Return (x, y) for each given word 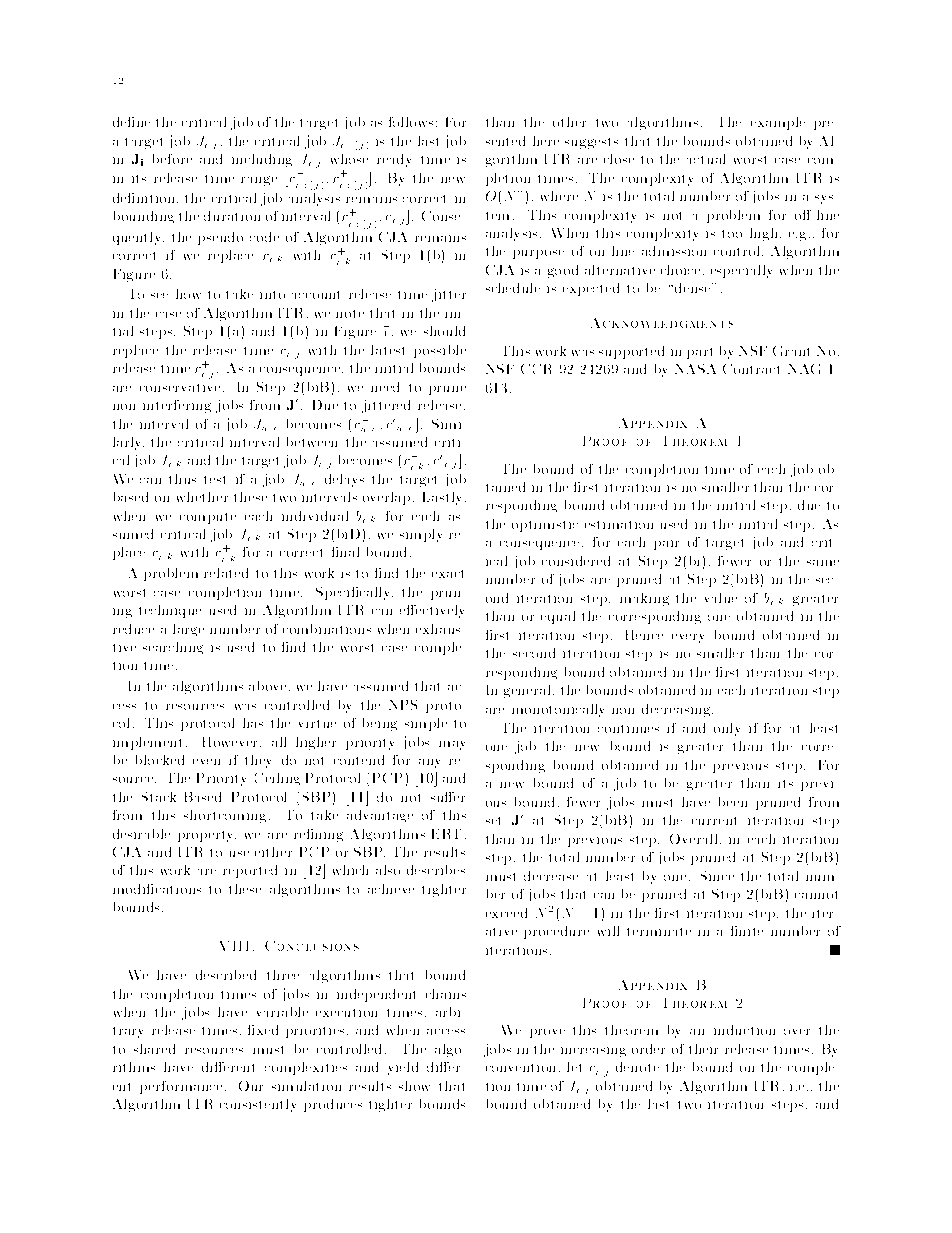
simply (421, 535)
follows (411, 122)
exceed (506, 913)
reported (250, 871)
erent (238, 1067)
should (444, 331)
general (527, 691)
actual (706, 159)
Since (717, 876)
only (727, 729)
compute (208, 518)
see (159, 295)
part (699, 353)
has (253, 723)
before (172, 159)
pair (666, 545)
